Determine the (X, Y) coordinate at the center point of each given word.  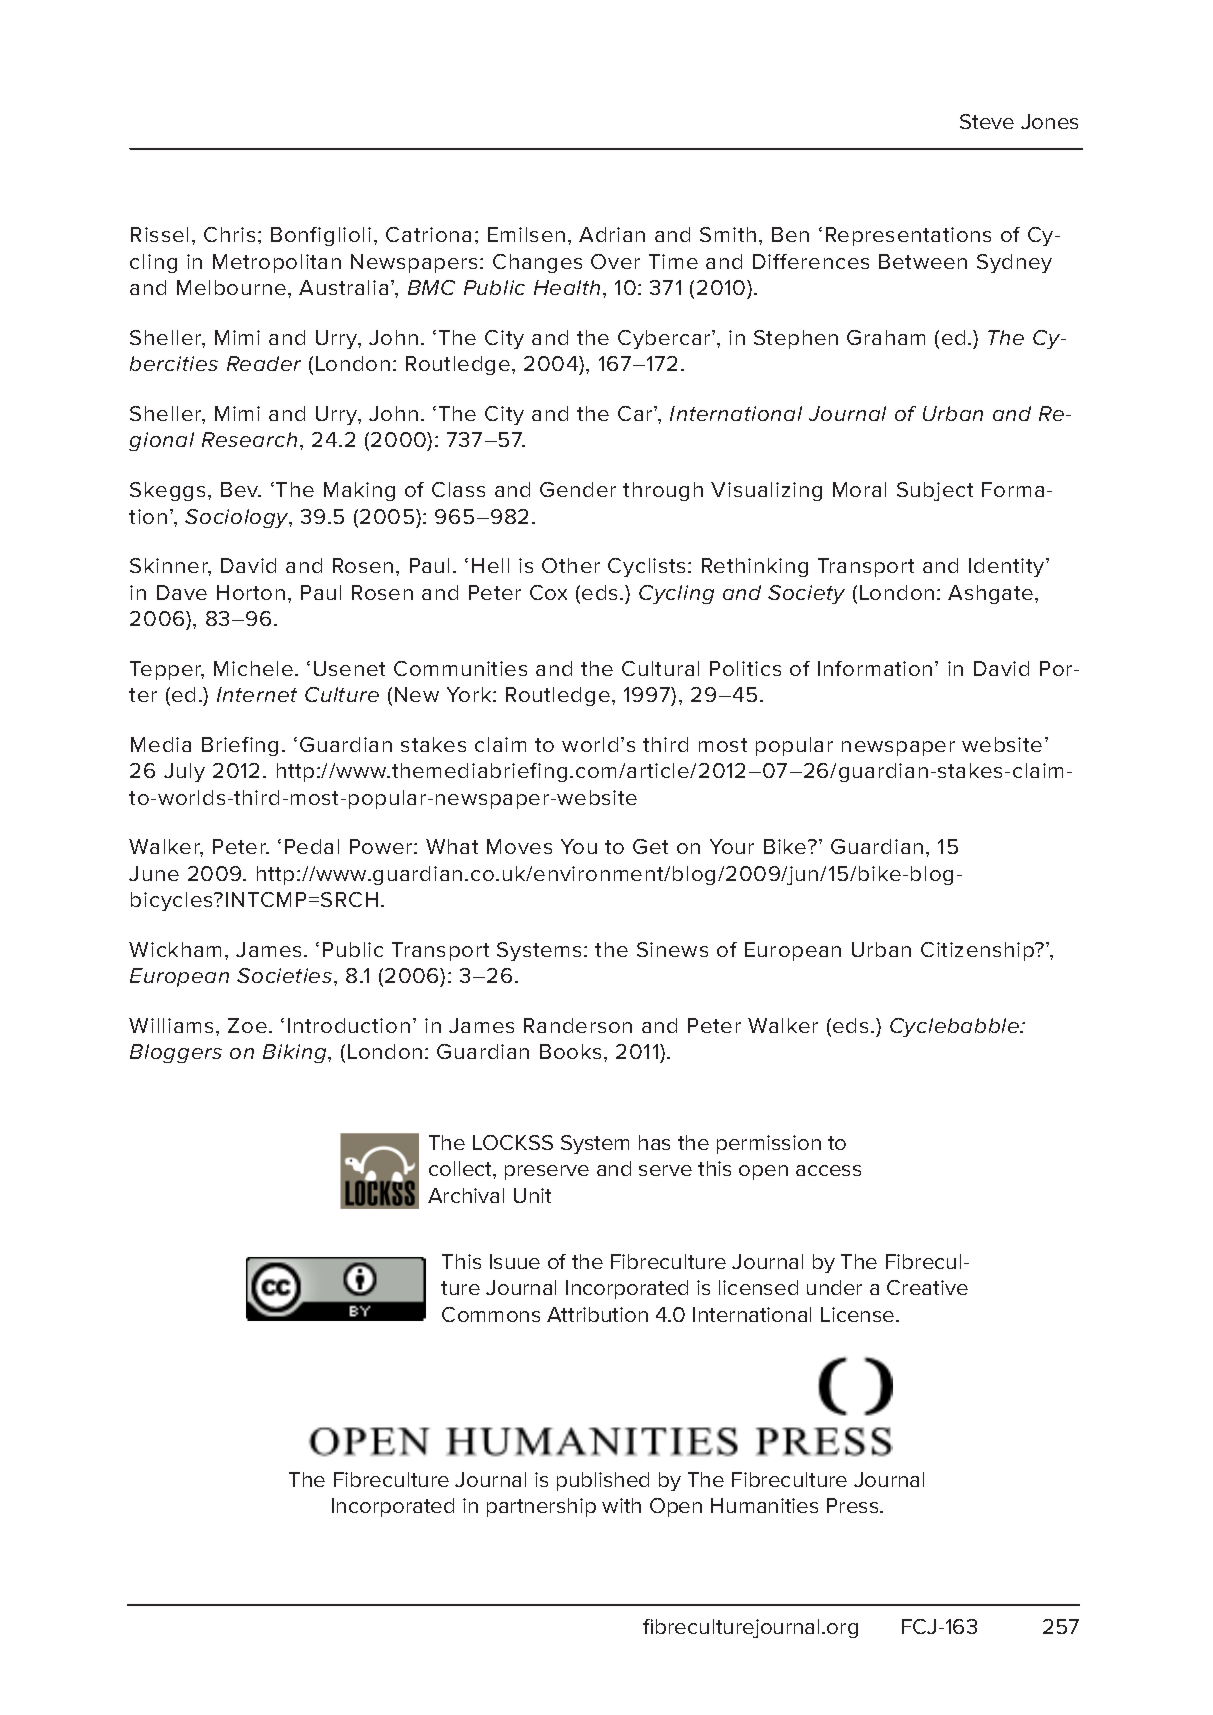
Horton (251, 592)
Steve (987, 121)
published (603, 1481)
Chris (229, 234)
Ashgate (992, 594)
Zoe (247, 1025)
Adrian (612, 234)
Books (570, 1051)
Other (571, 565)
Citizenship (978, 951)
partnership (541, 1507)
